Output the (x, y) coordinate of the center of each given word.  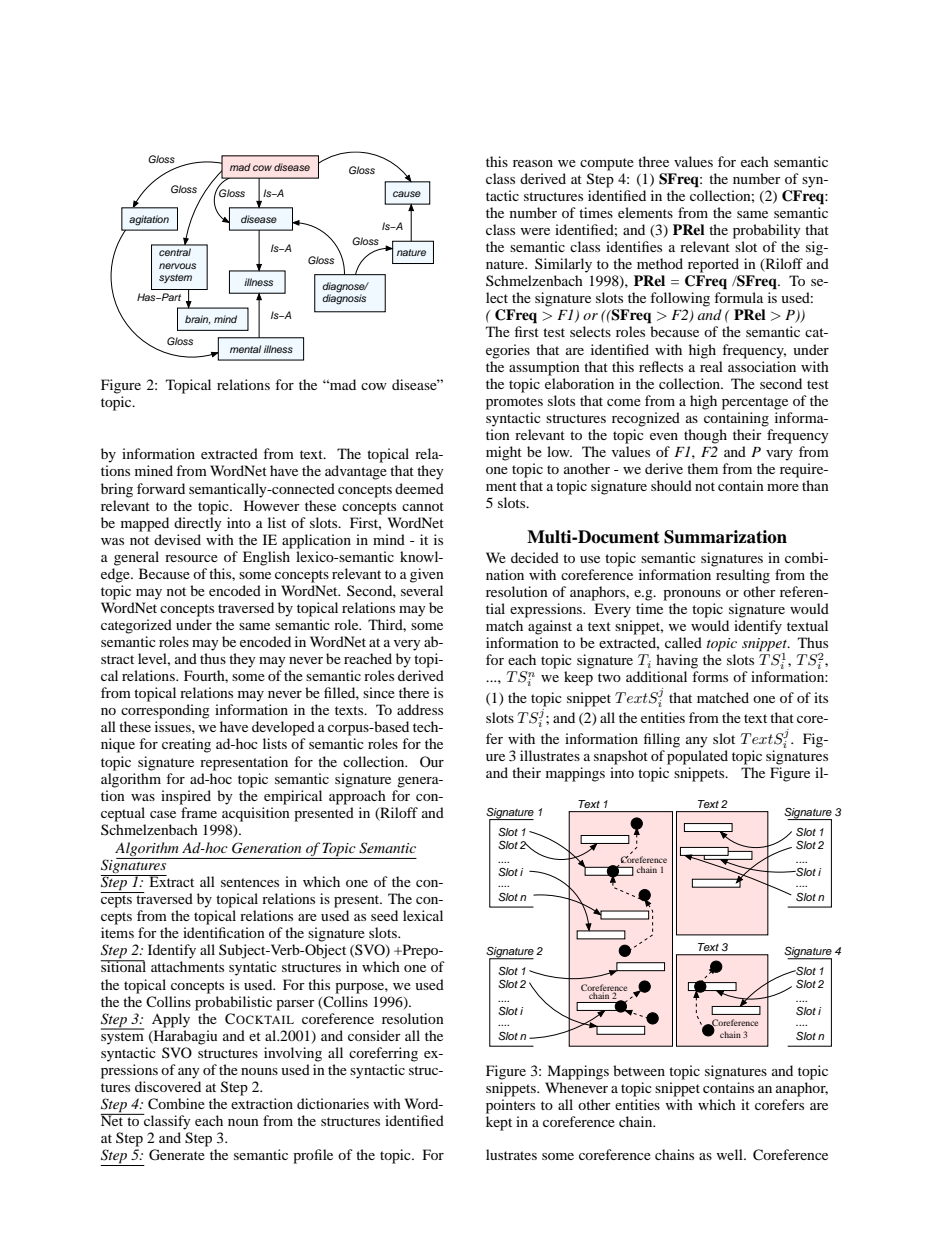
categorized (136, 626)
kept (499, 1123)
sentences (250, 882)
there (414, 692)
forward (161, 488)
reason (533, 163)
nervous (177, 266)
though (705, 436)
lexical (423, 915)
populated (697, 757)
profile (313, 1156)
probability (767, 231)
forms (710, 676)
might (504, 453)
